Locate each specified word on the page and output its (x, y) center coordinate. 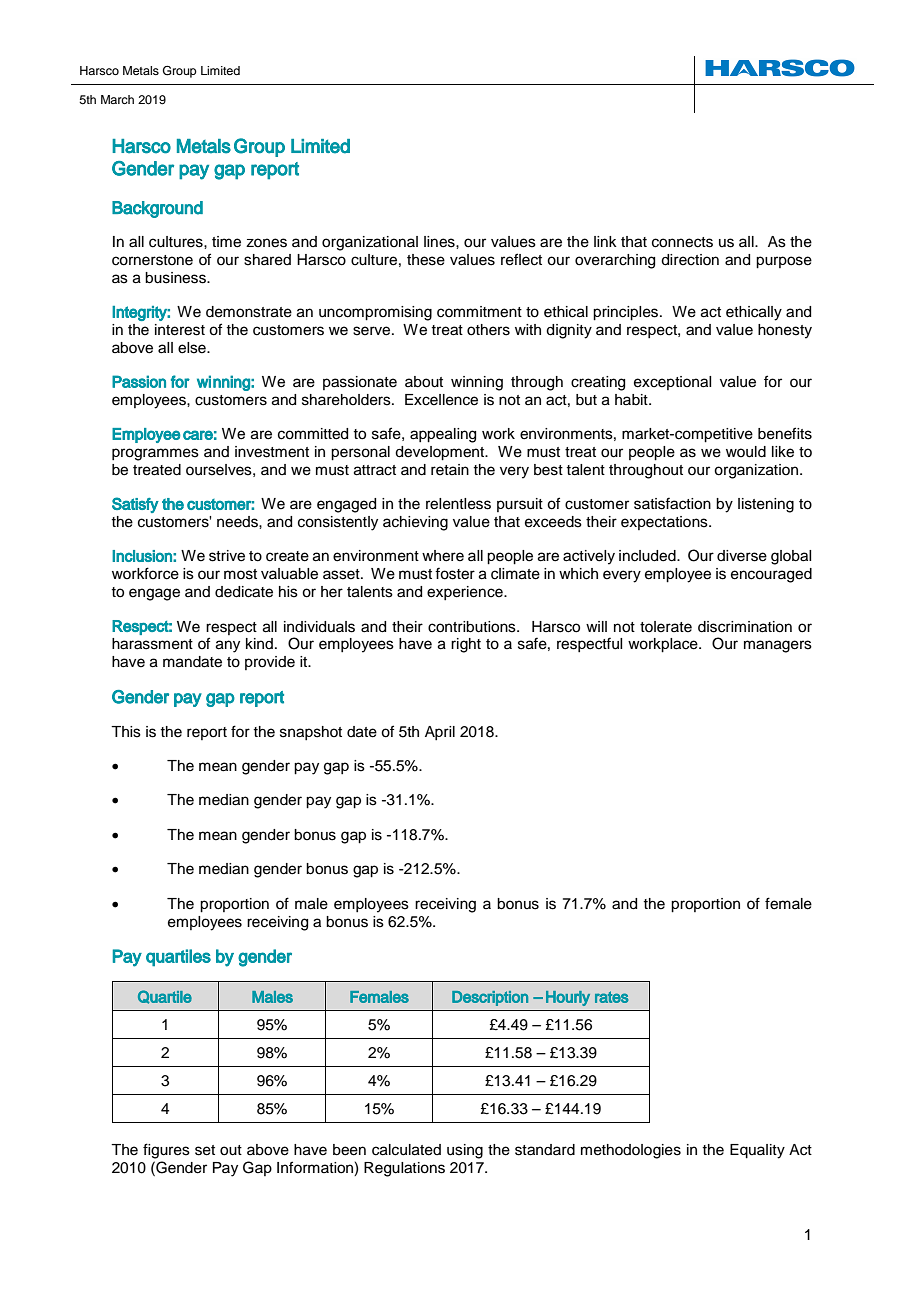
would (746, 452)
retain (450, 470)
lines (440, 242)
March (117, 99)
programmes (155, 454)
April (440, 733)
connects (682, 242)
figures (166, 1151)
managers (778, 646)
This (126, 732)
